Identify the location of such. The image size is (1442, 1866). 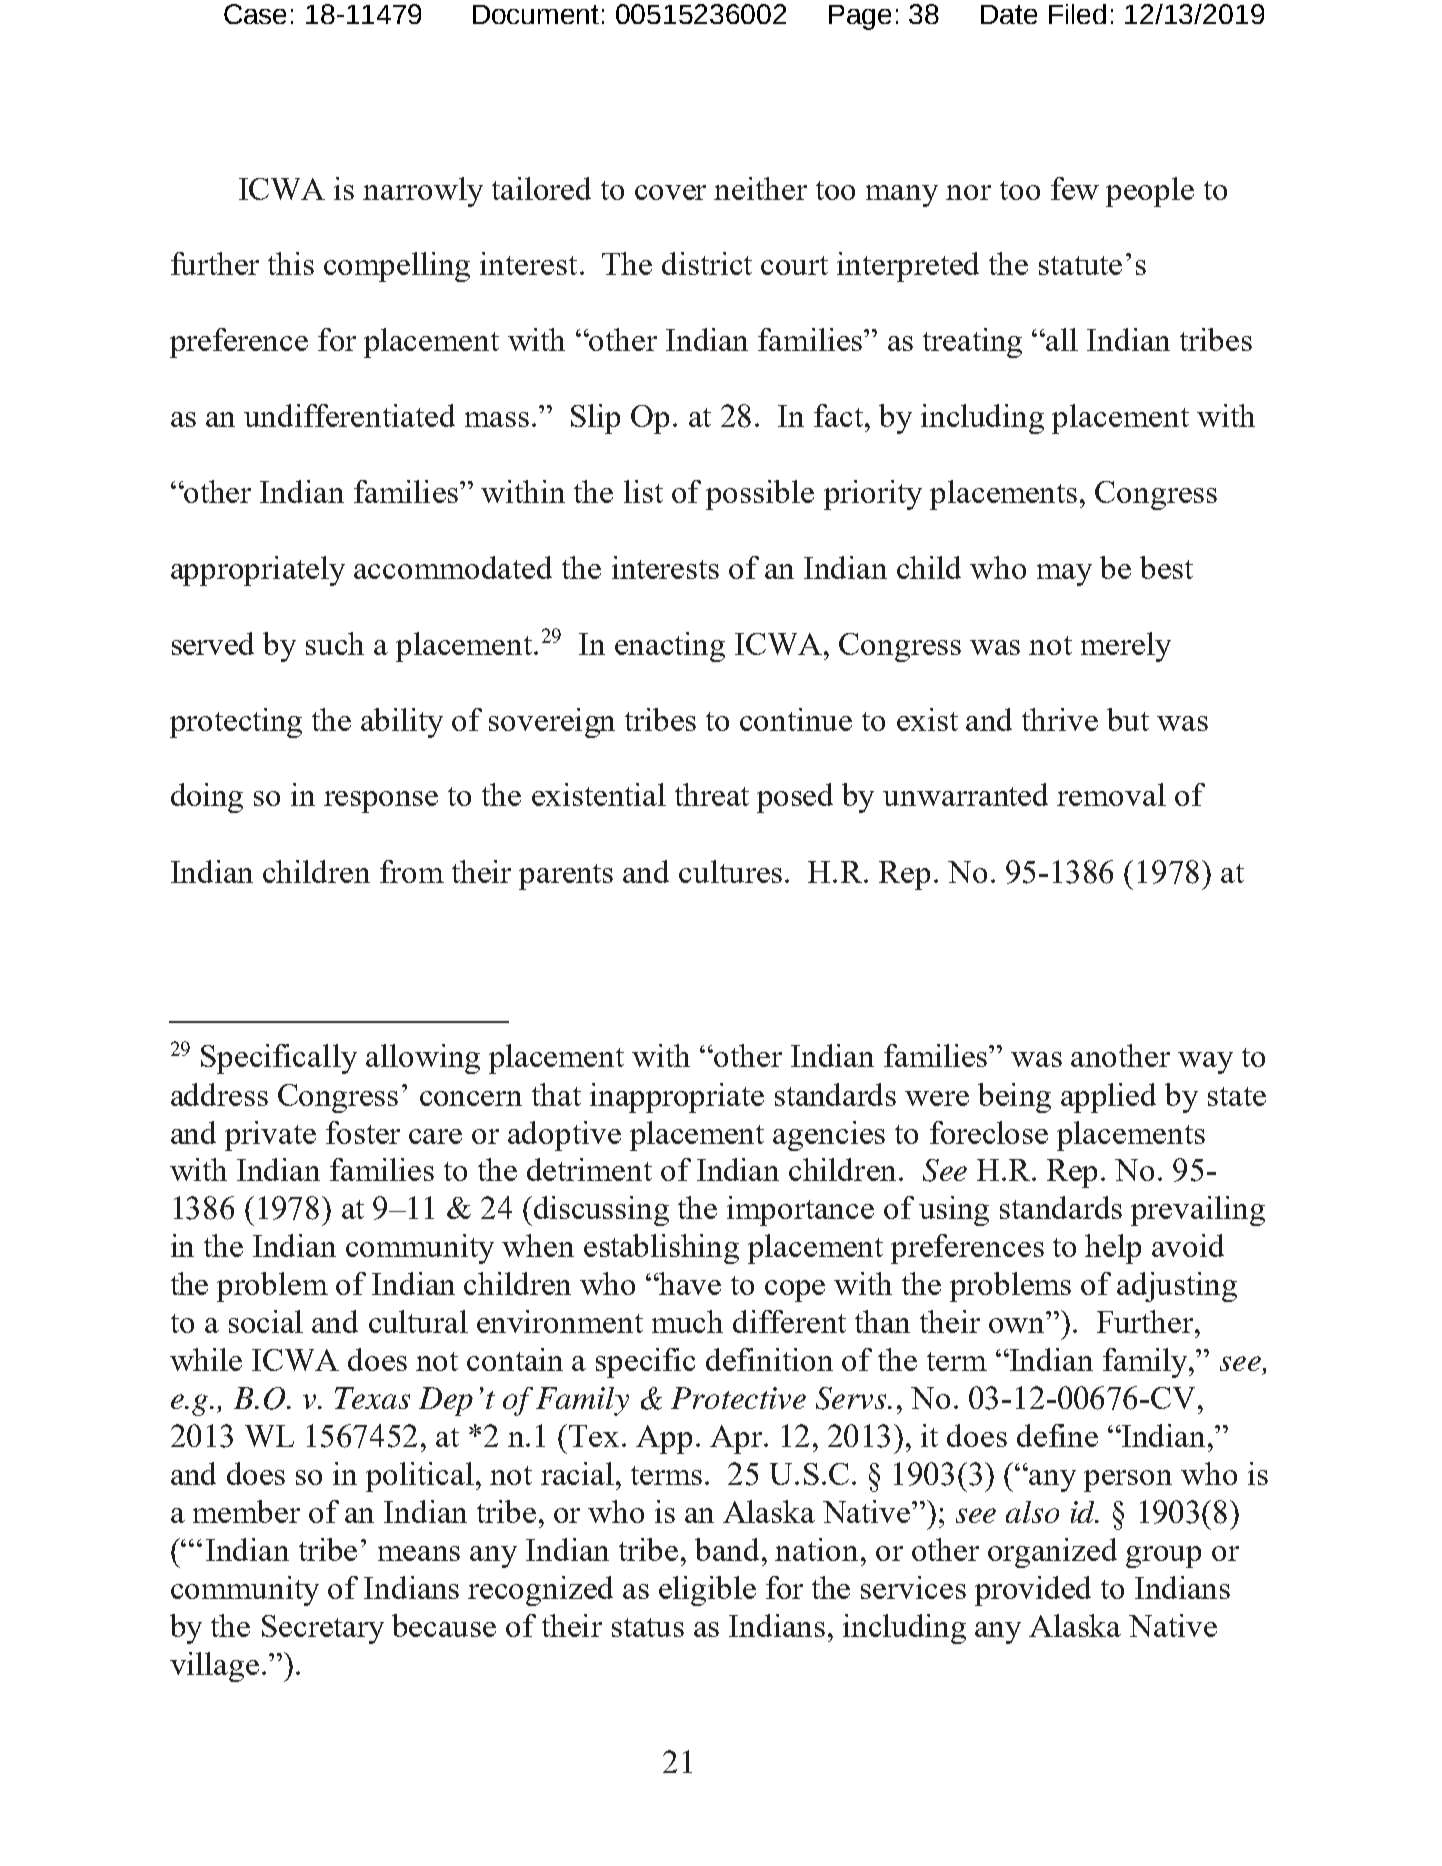
(335, 643).
